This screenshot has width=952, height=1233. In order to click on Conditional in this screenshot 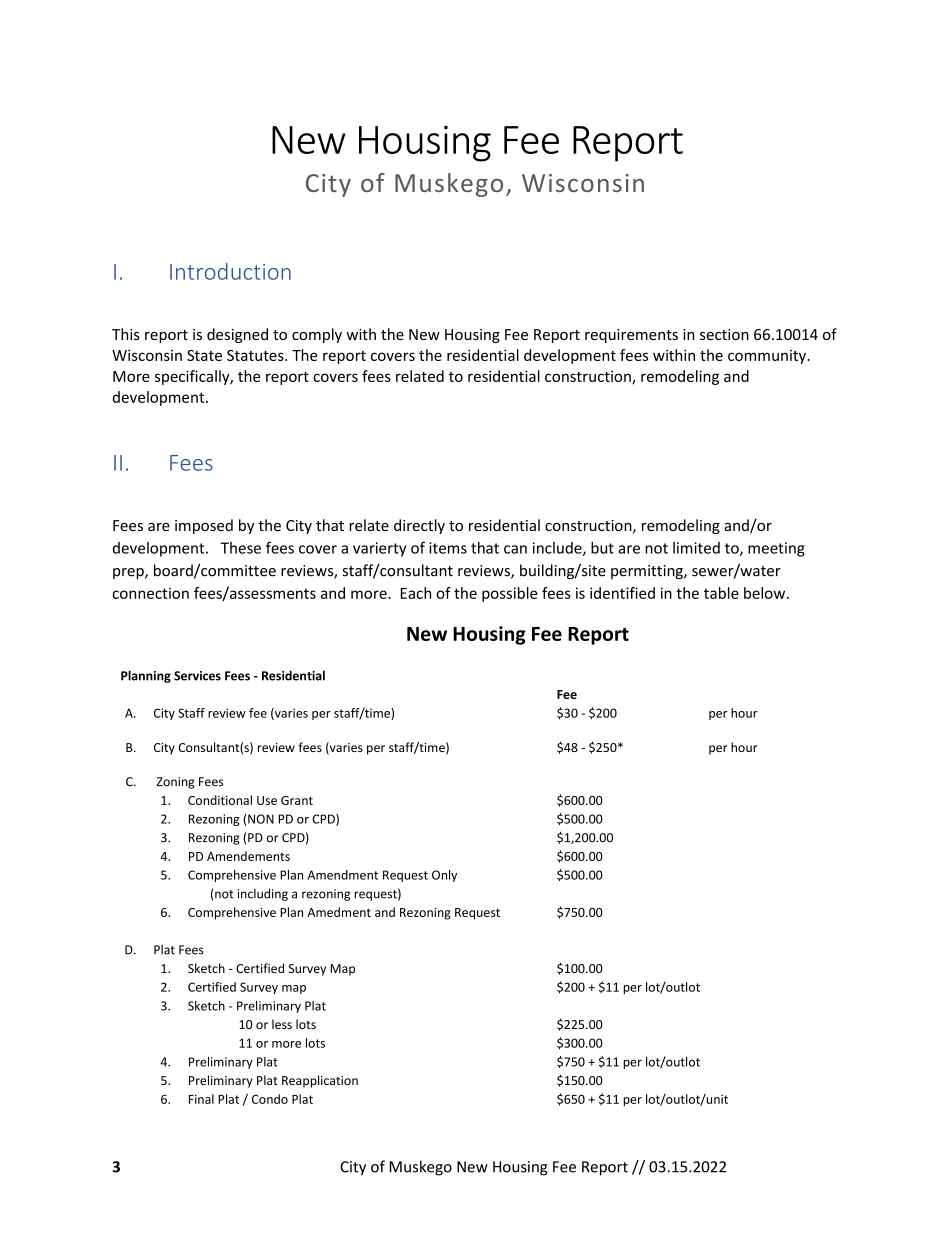, I will do `click(220, 800)`.
